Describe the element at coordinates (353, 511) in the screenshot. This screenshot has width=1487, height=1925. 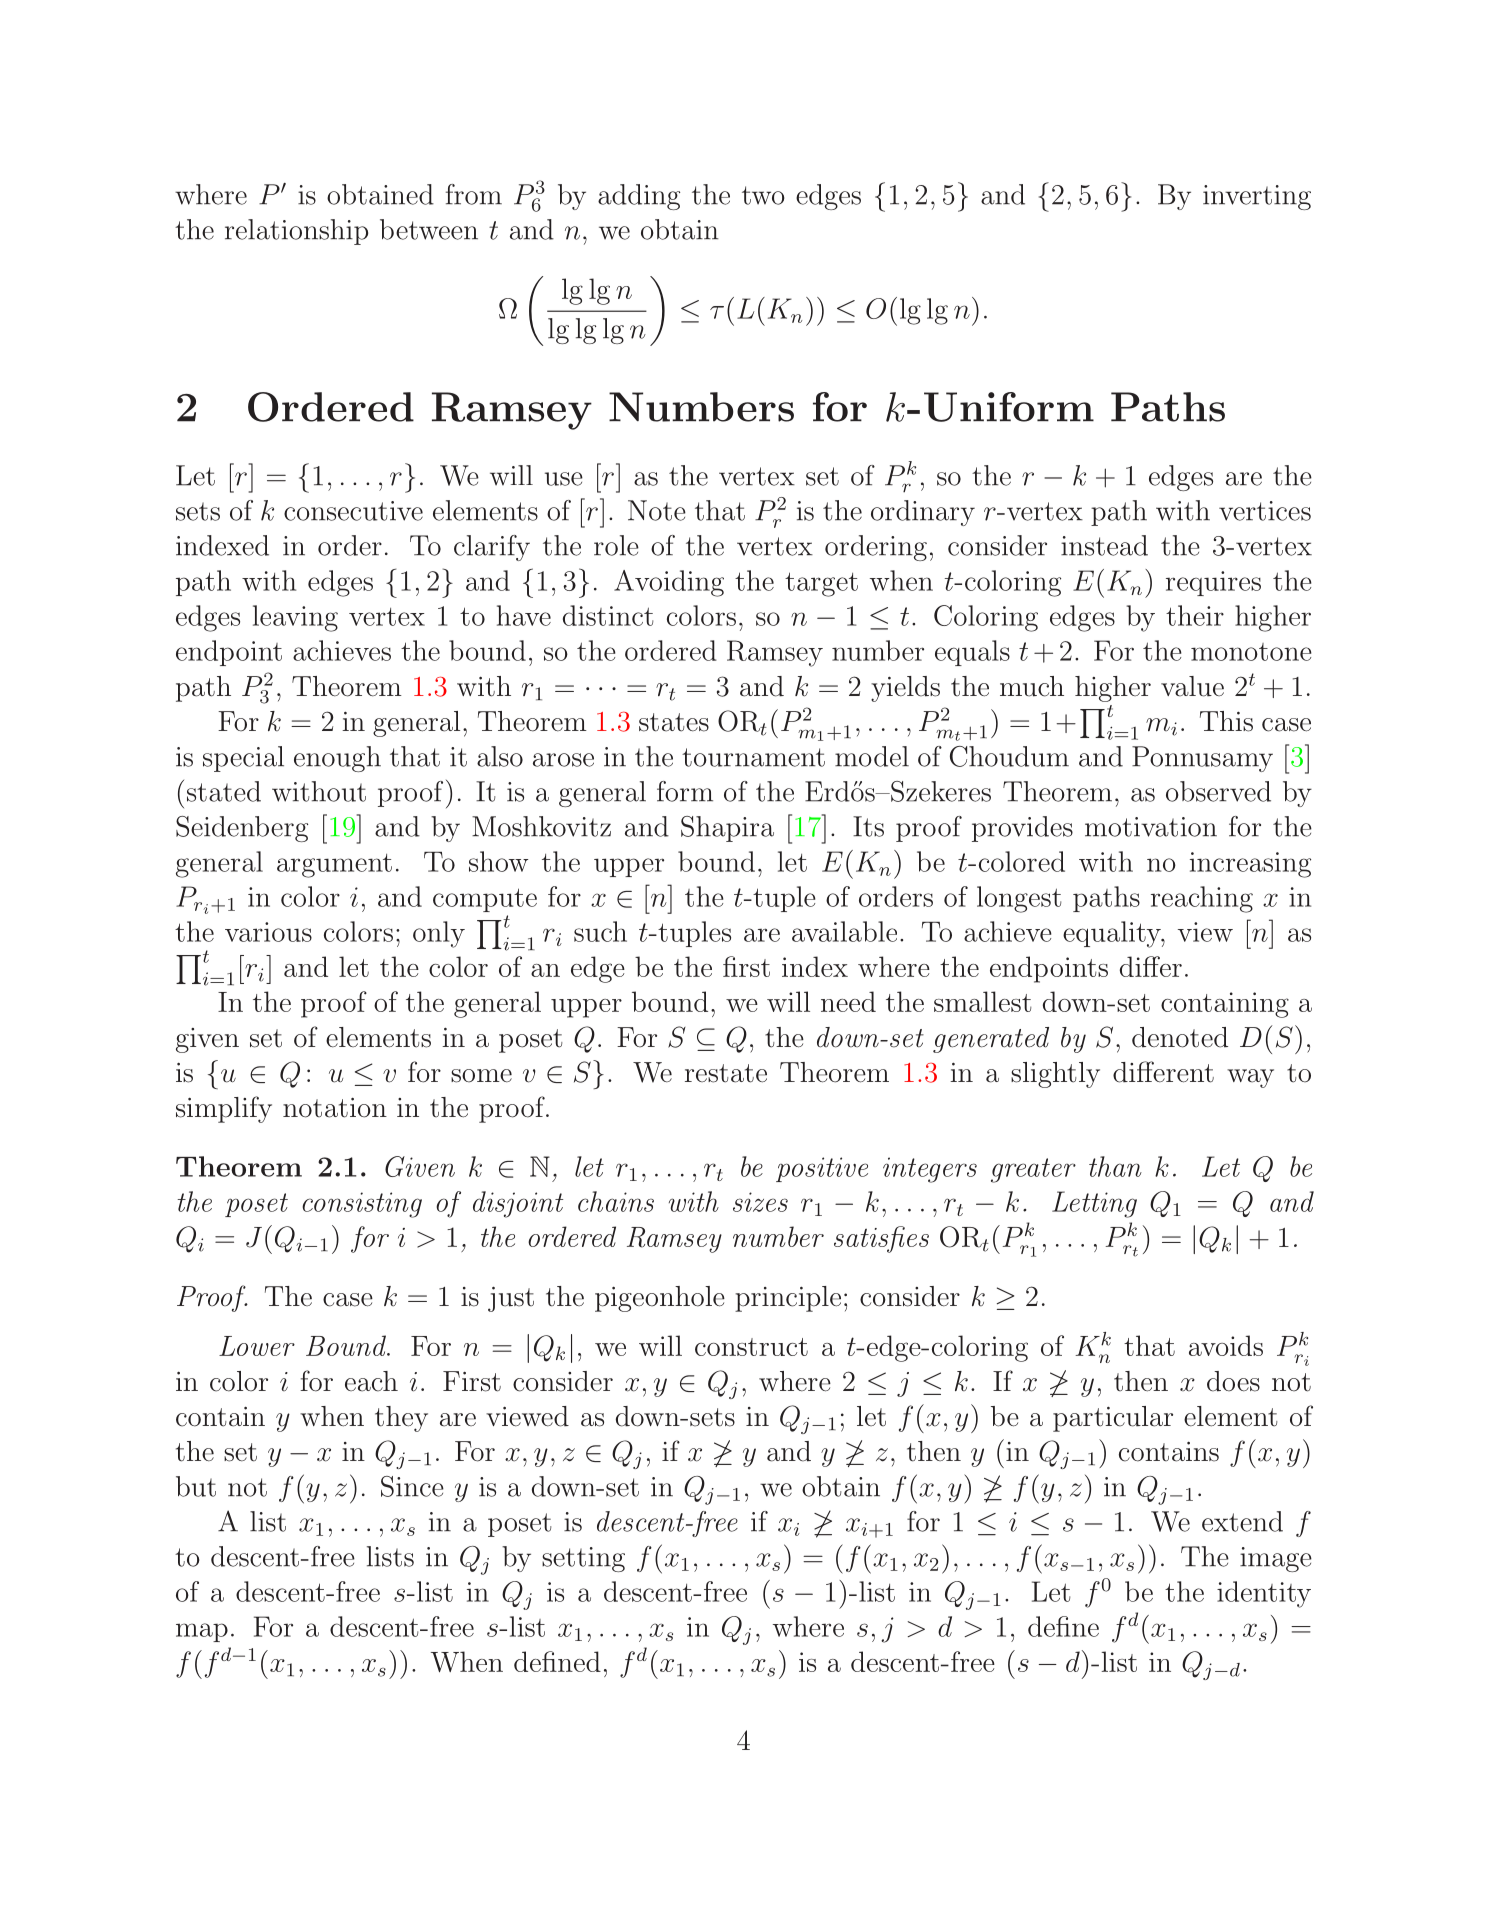
I see `consecutive` at that location.
